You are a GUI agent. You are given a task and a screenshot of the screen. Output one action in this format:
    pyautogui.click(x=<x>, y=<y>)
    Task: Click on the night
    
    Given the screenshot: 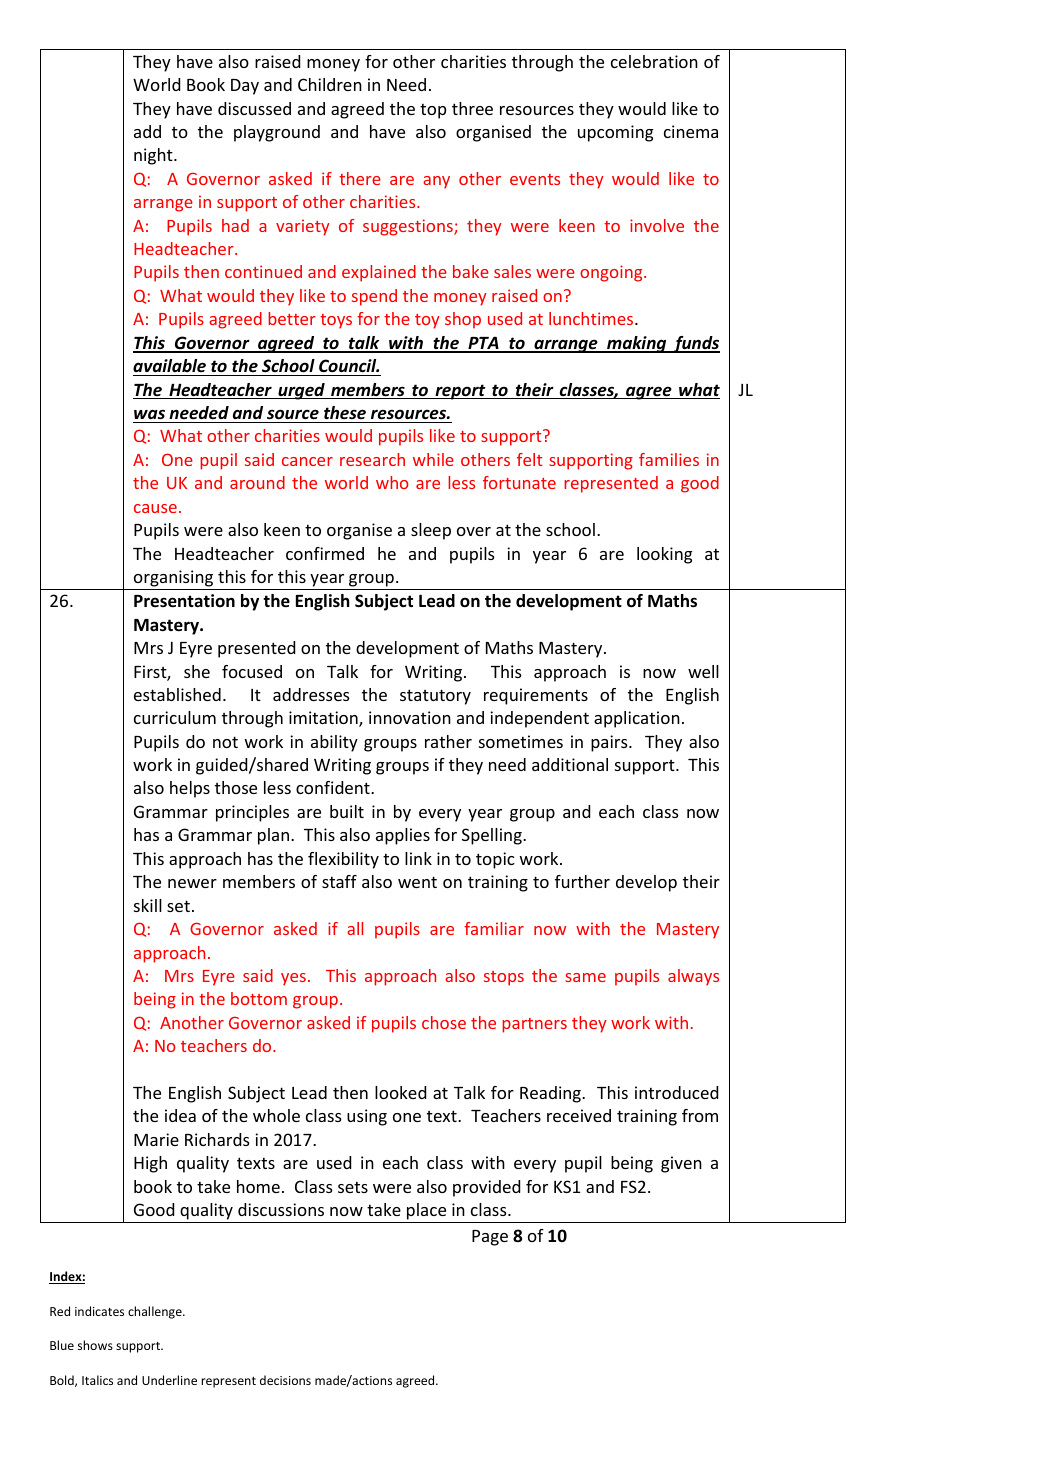 What is the action you would take?
    pyautogui.click(x=154, y=156)
